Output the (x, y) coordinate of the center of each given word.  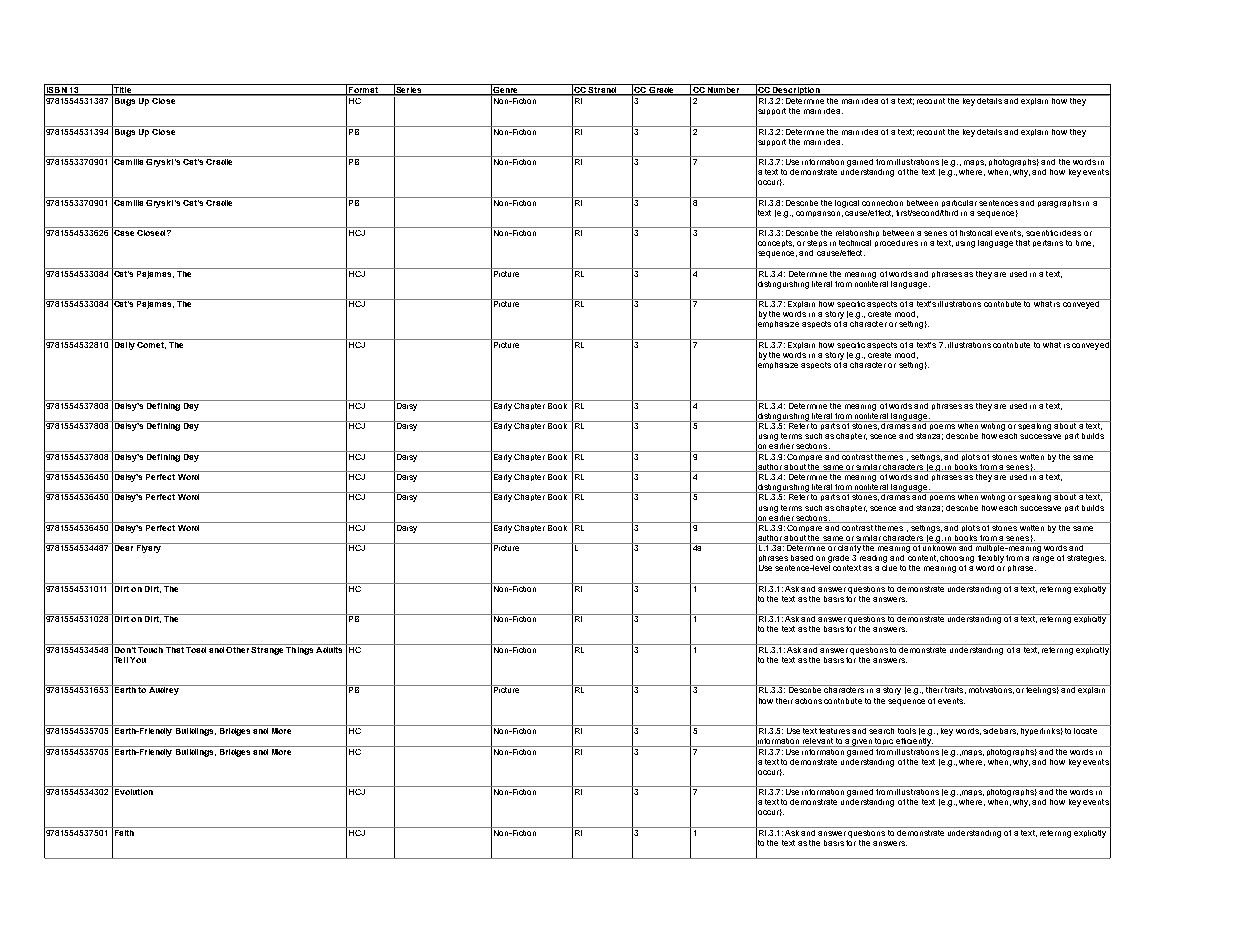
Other (238, 648)
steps (817, 243)
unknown (940, 547)
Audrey (164, 690)
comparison (818, 214)
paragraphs (1059, 202)
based (802, 558)
